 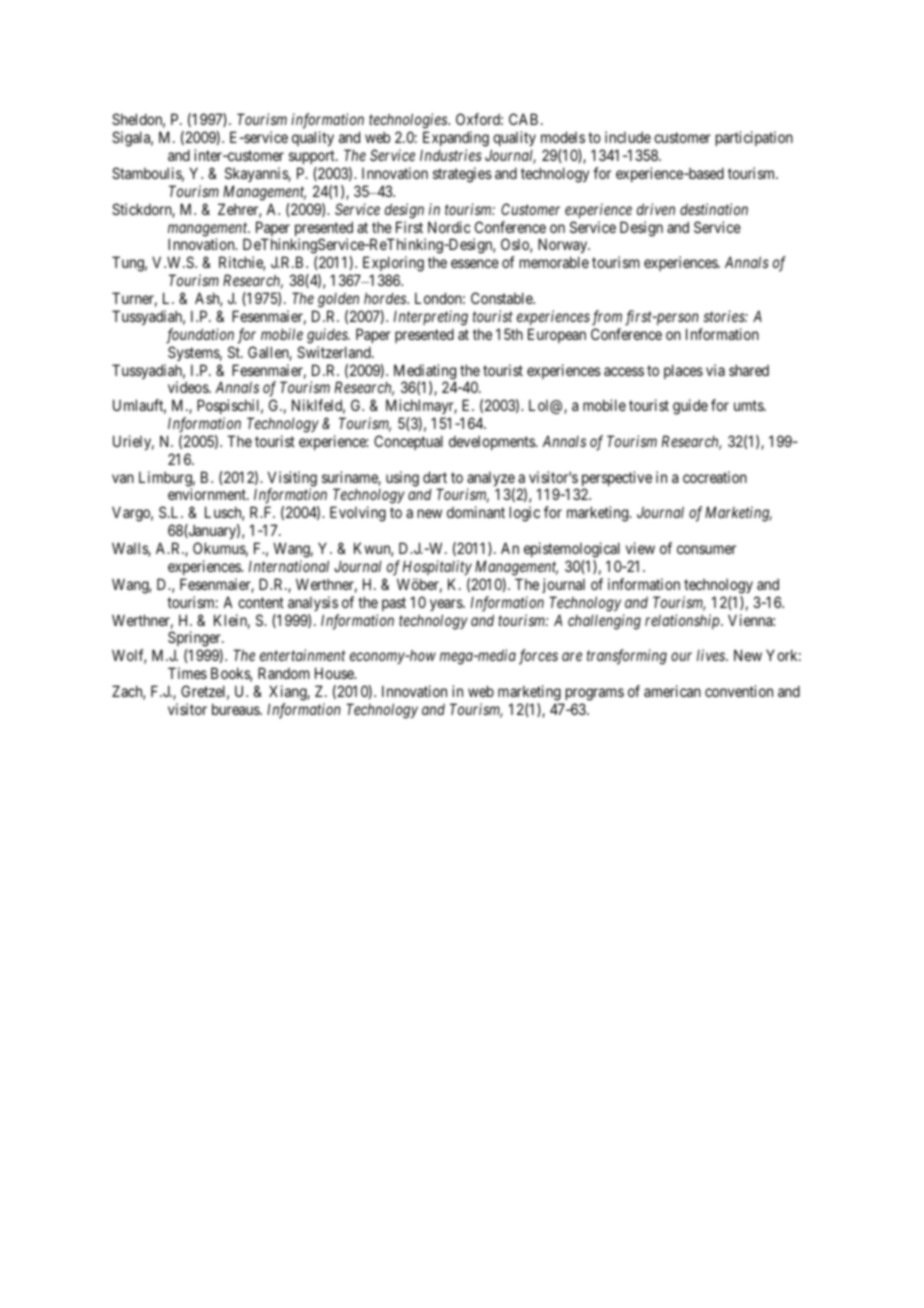 I want to click on umts, so click(x=749, y=405).
